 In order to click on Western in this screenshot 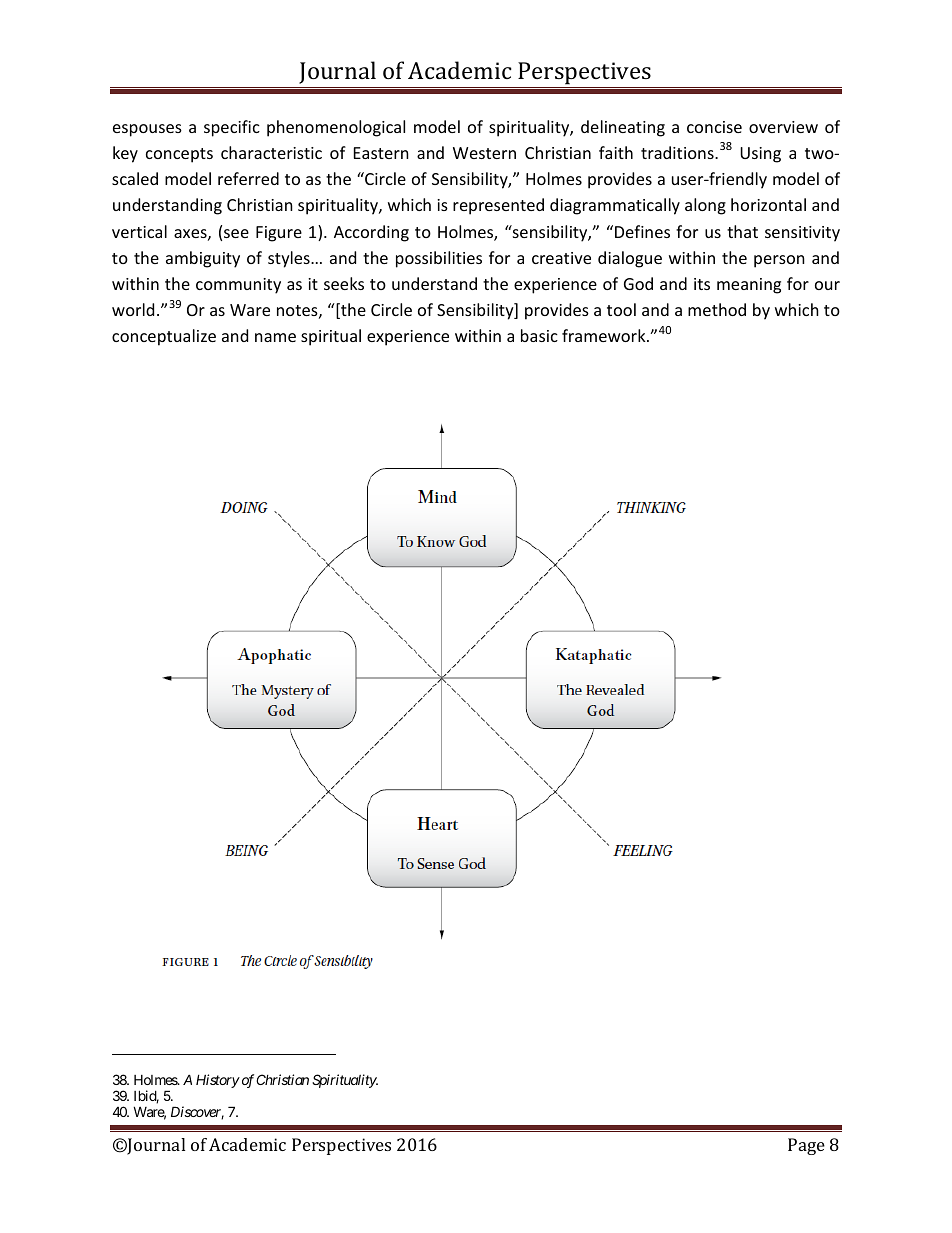, I will do `click(484, 153)`.
